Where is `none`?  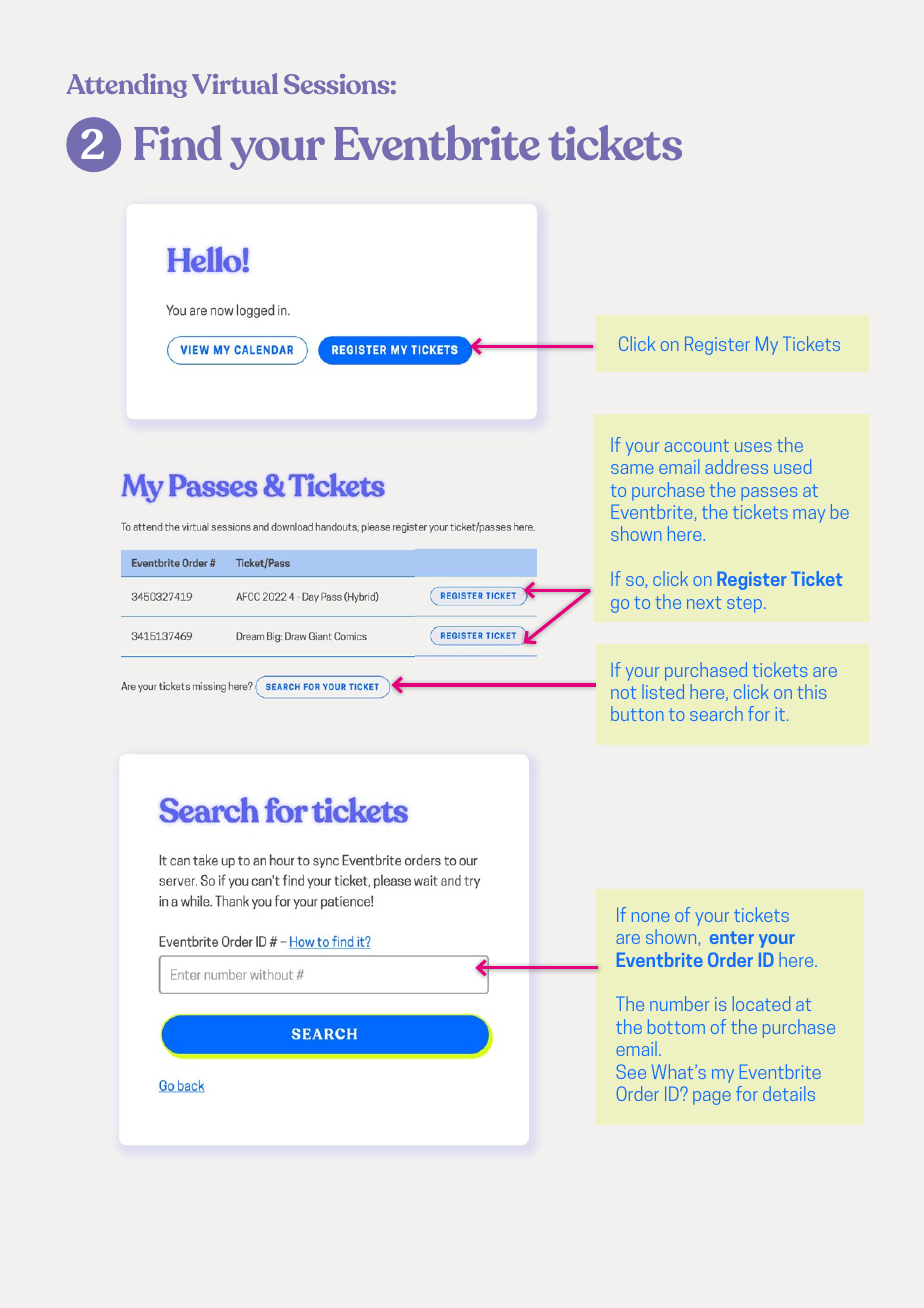
none is located at coordinates (650, 917).
